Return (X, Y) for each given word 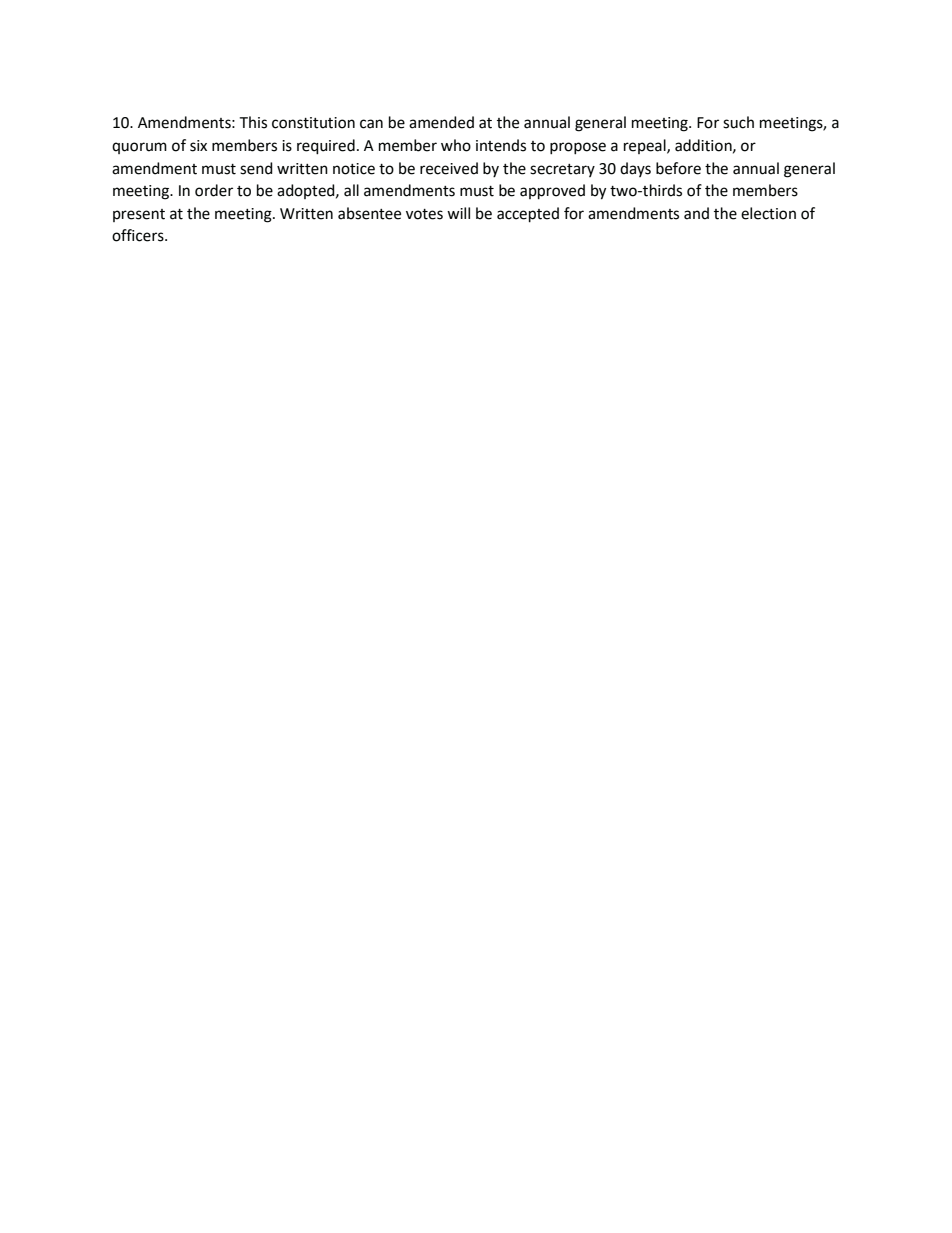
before (678, 168)
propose (578, 148)
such (738, 122)
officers (139, 235)
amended (441, 122)
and (696, 213)
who (456, 145)
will (458, 213)
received (449, 168)
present (139, 215)
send (256, 168)
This (253, 122)
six (198, 146)
